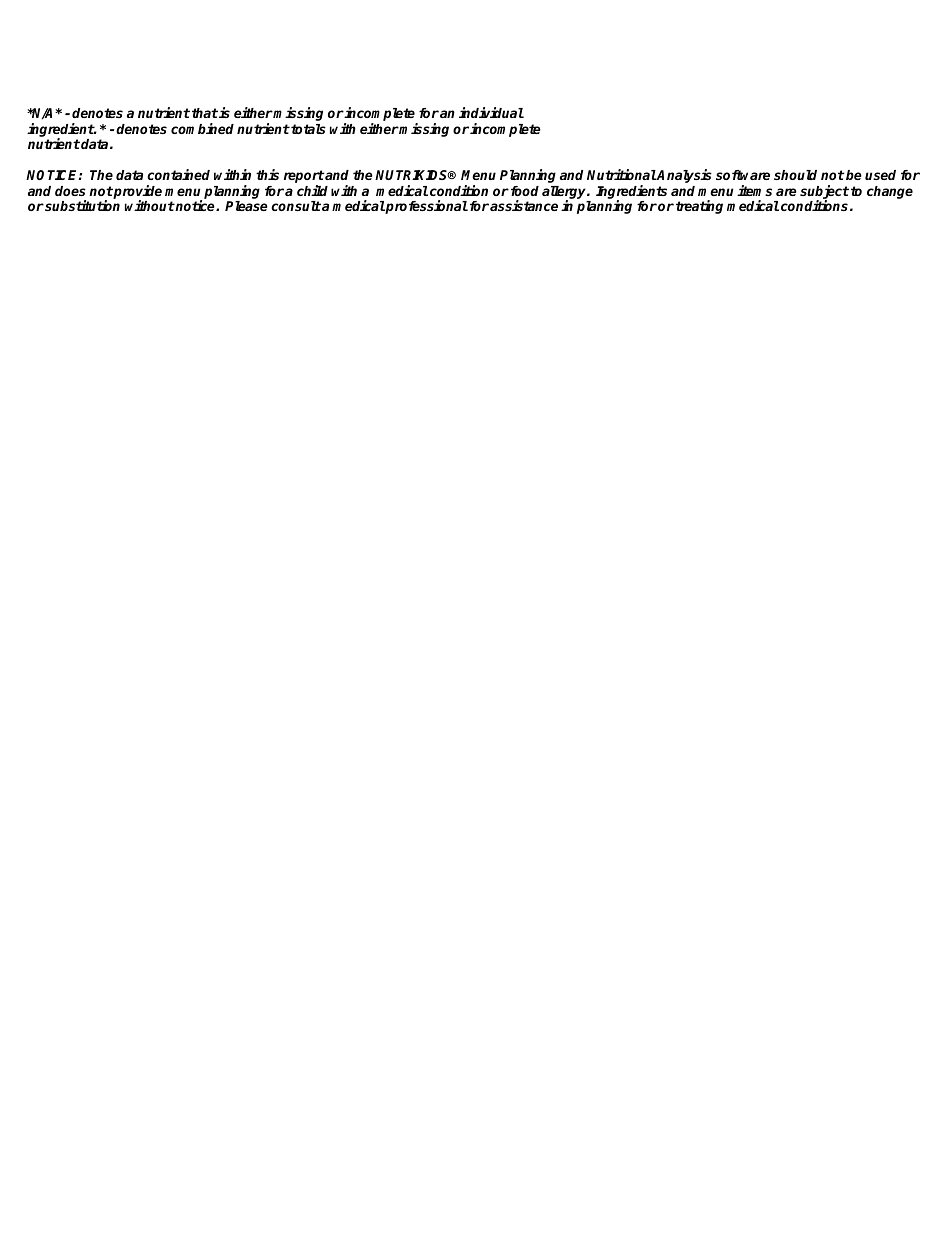 Image resolution: width=952 pixels, height=1237 pixels. I want to click on totals, so click(307, 129).
